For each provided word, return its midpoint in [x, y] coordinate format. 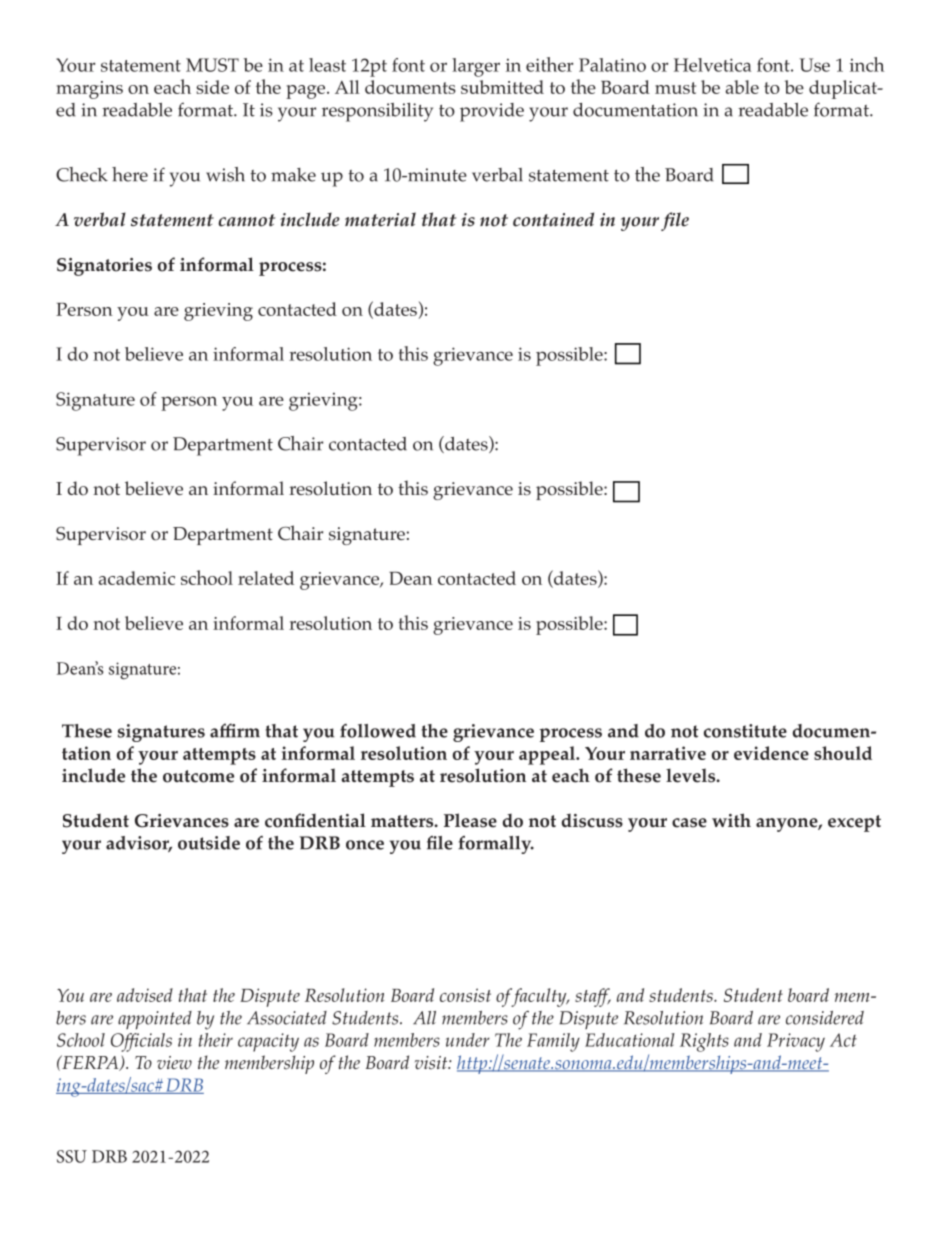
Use [815, 65]
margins [89, 90]
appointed [155, 1020]
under [468, 1040]
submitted [502, 87]
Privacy [796, 1042]
